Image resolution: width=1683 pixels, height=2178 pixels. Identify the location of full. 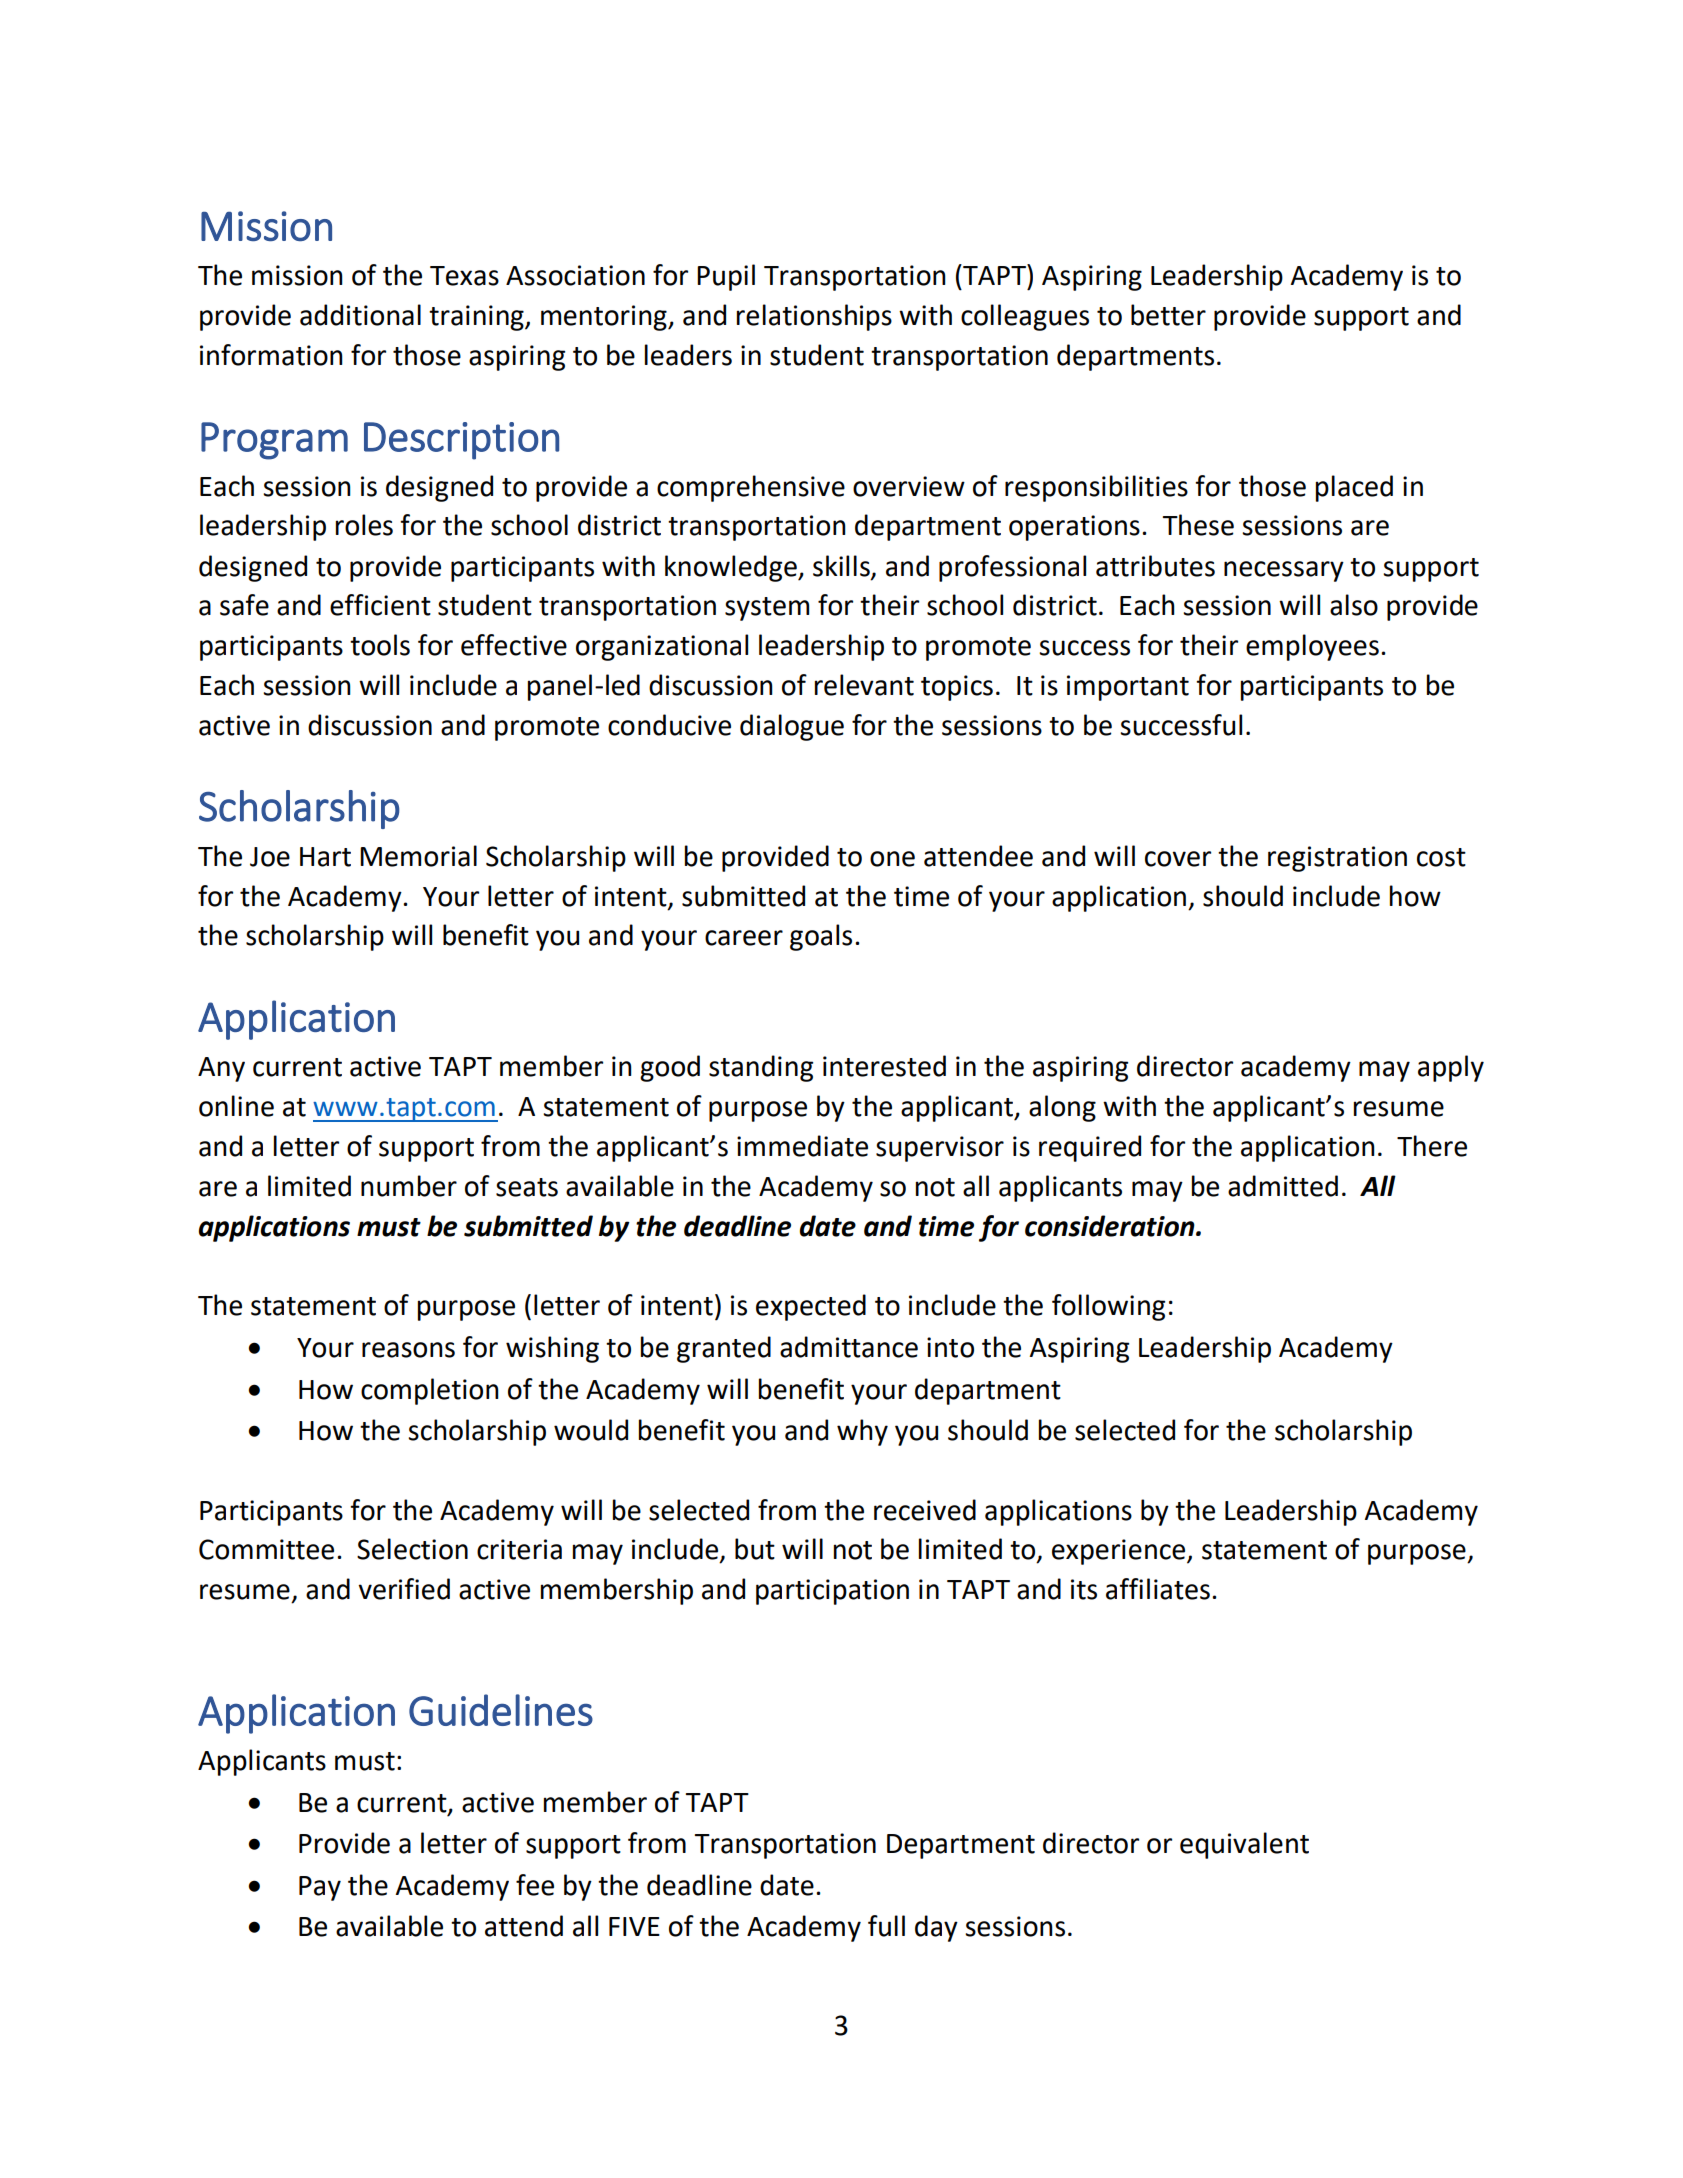
(886, 1926).
